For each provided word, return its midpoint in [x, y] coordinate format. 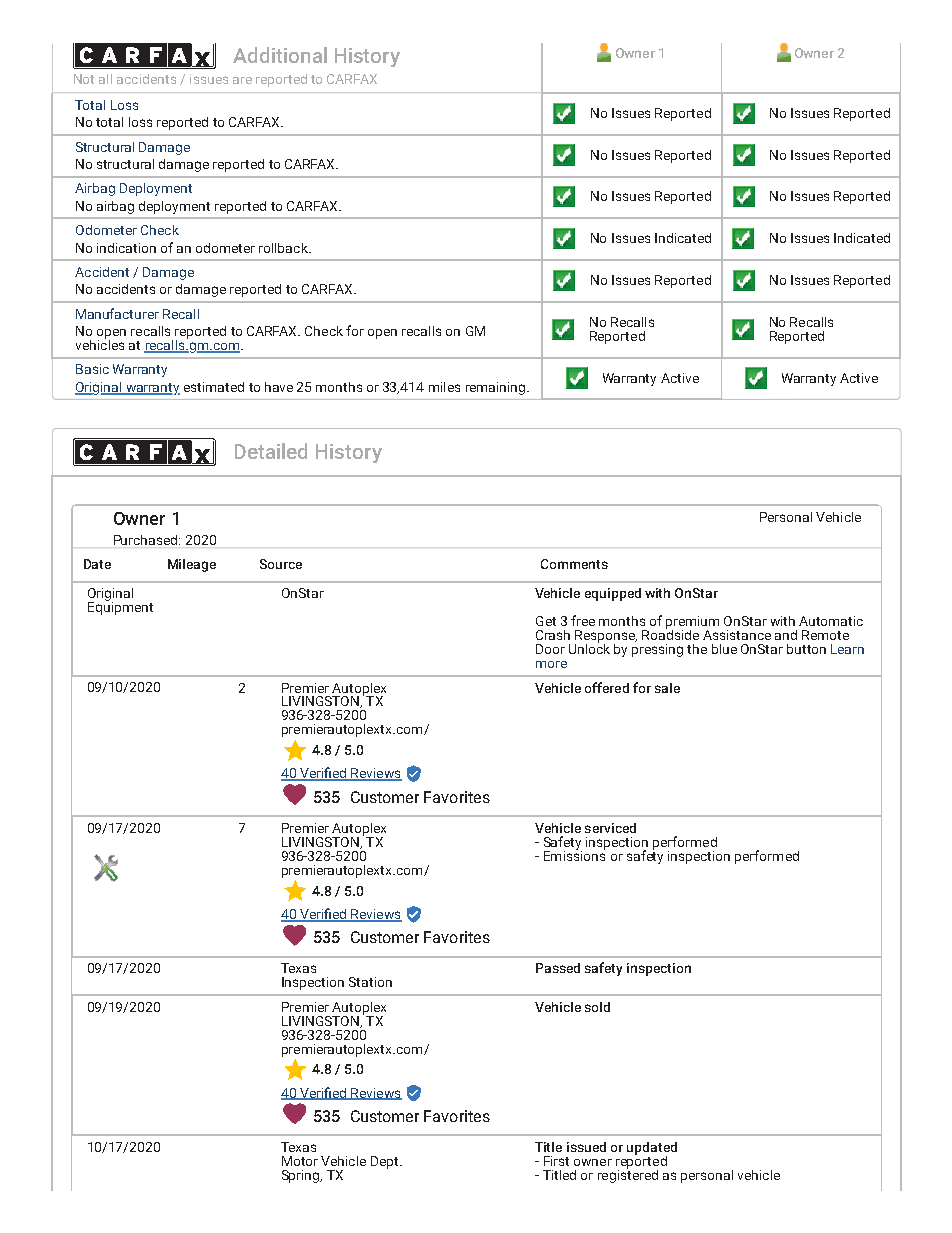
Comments [574, 564]
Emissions [574, 854]
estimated [214, 387]
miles [444, 387]
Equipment [120, 607]
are [242, 80]
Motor [300, 1161]
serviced [610, 828]
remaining [497, 388]
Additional [280, 55]
